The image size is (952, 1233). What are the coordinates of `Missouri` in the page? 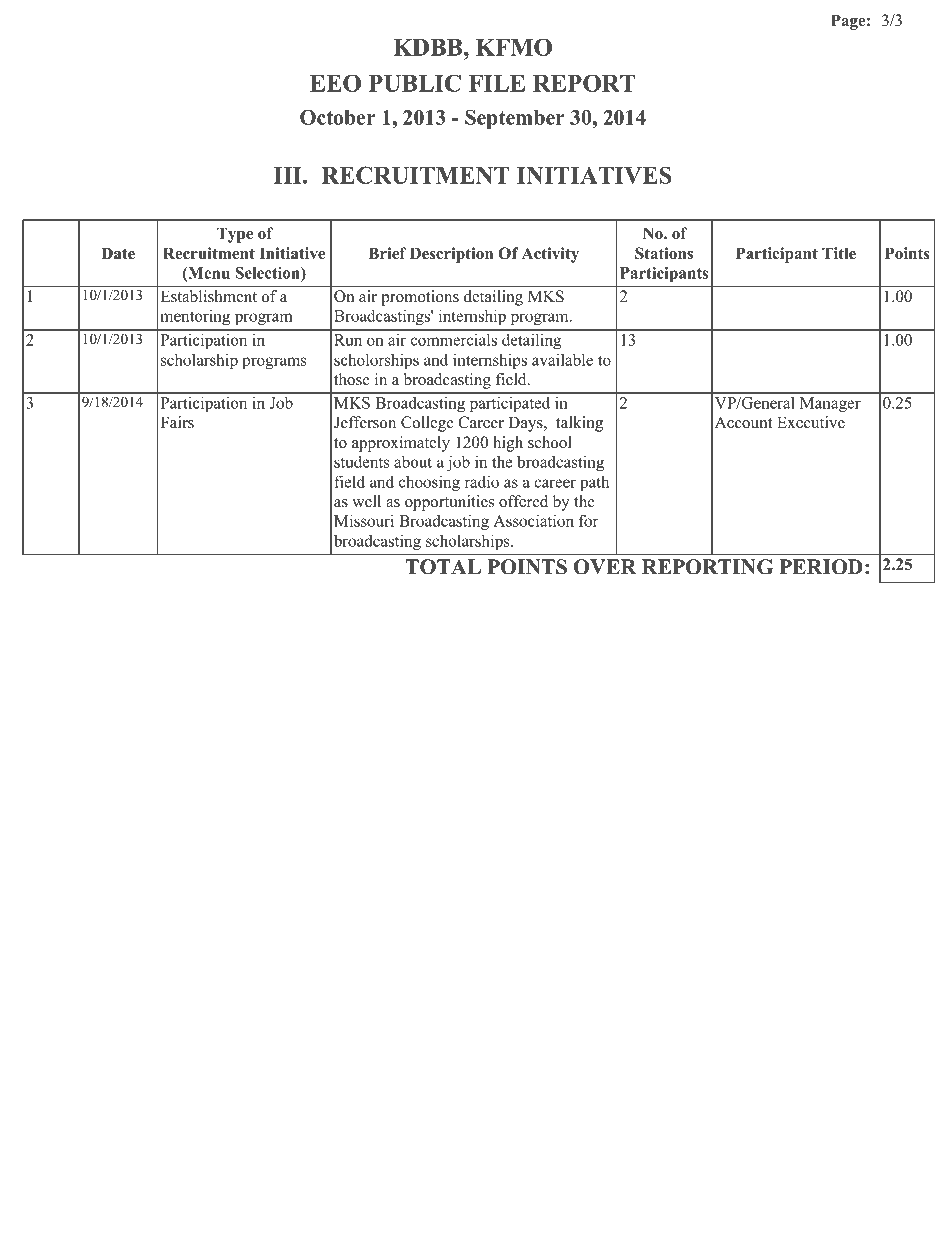 It's located at (364, 520).
